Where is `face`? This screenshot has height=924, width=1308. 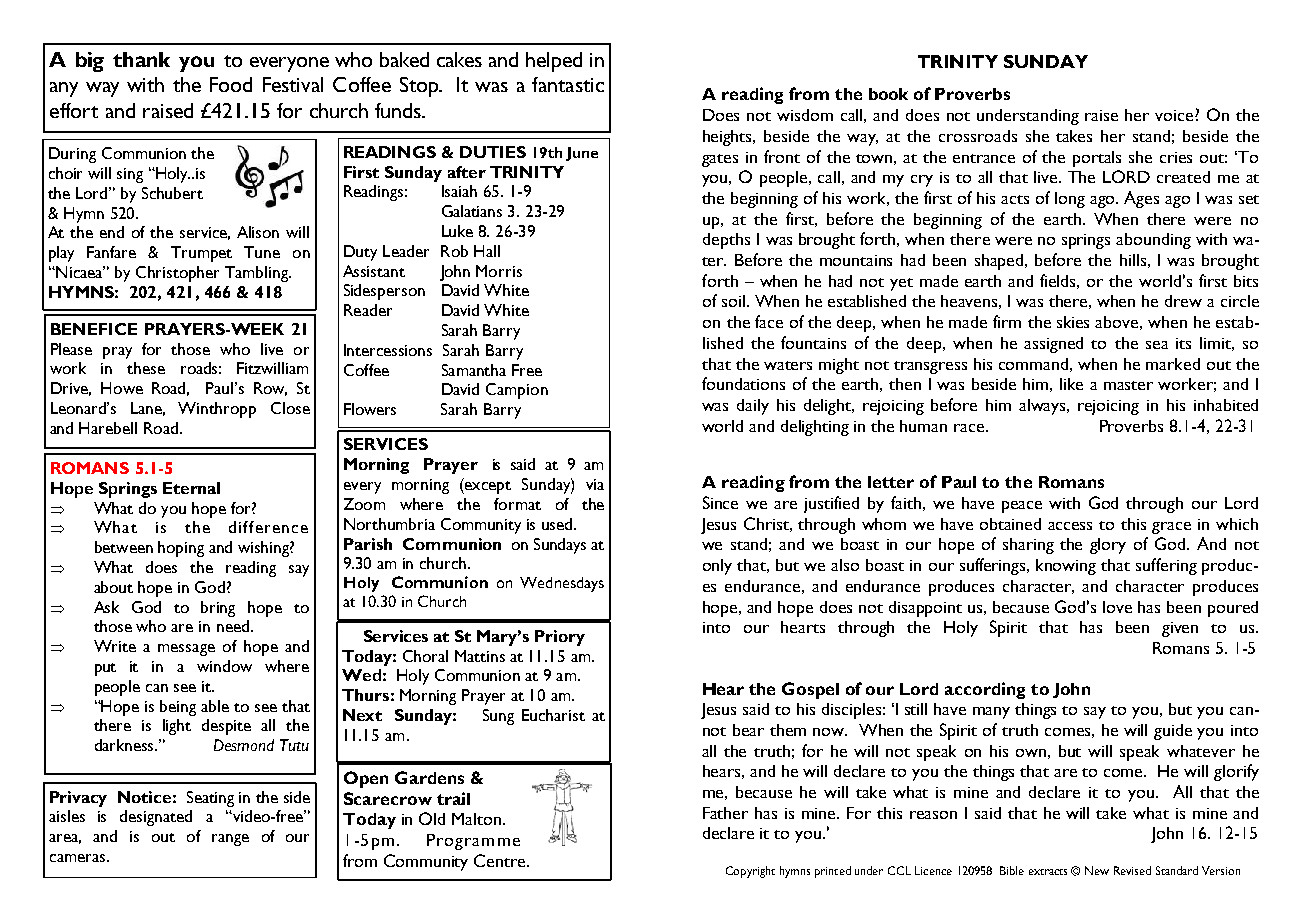 face is located at coordinates (769, 321).
